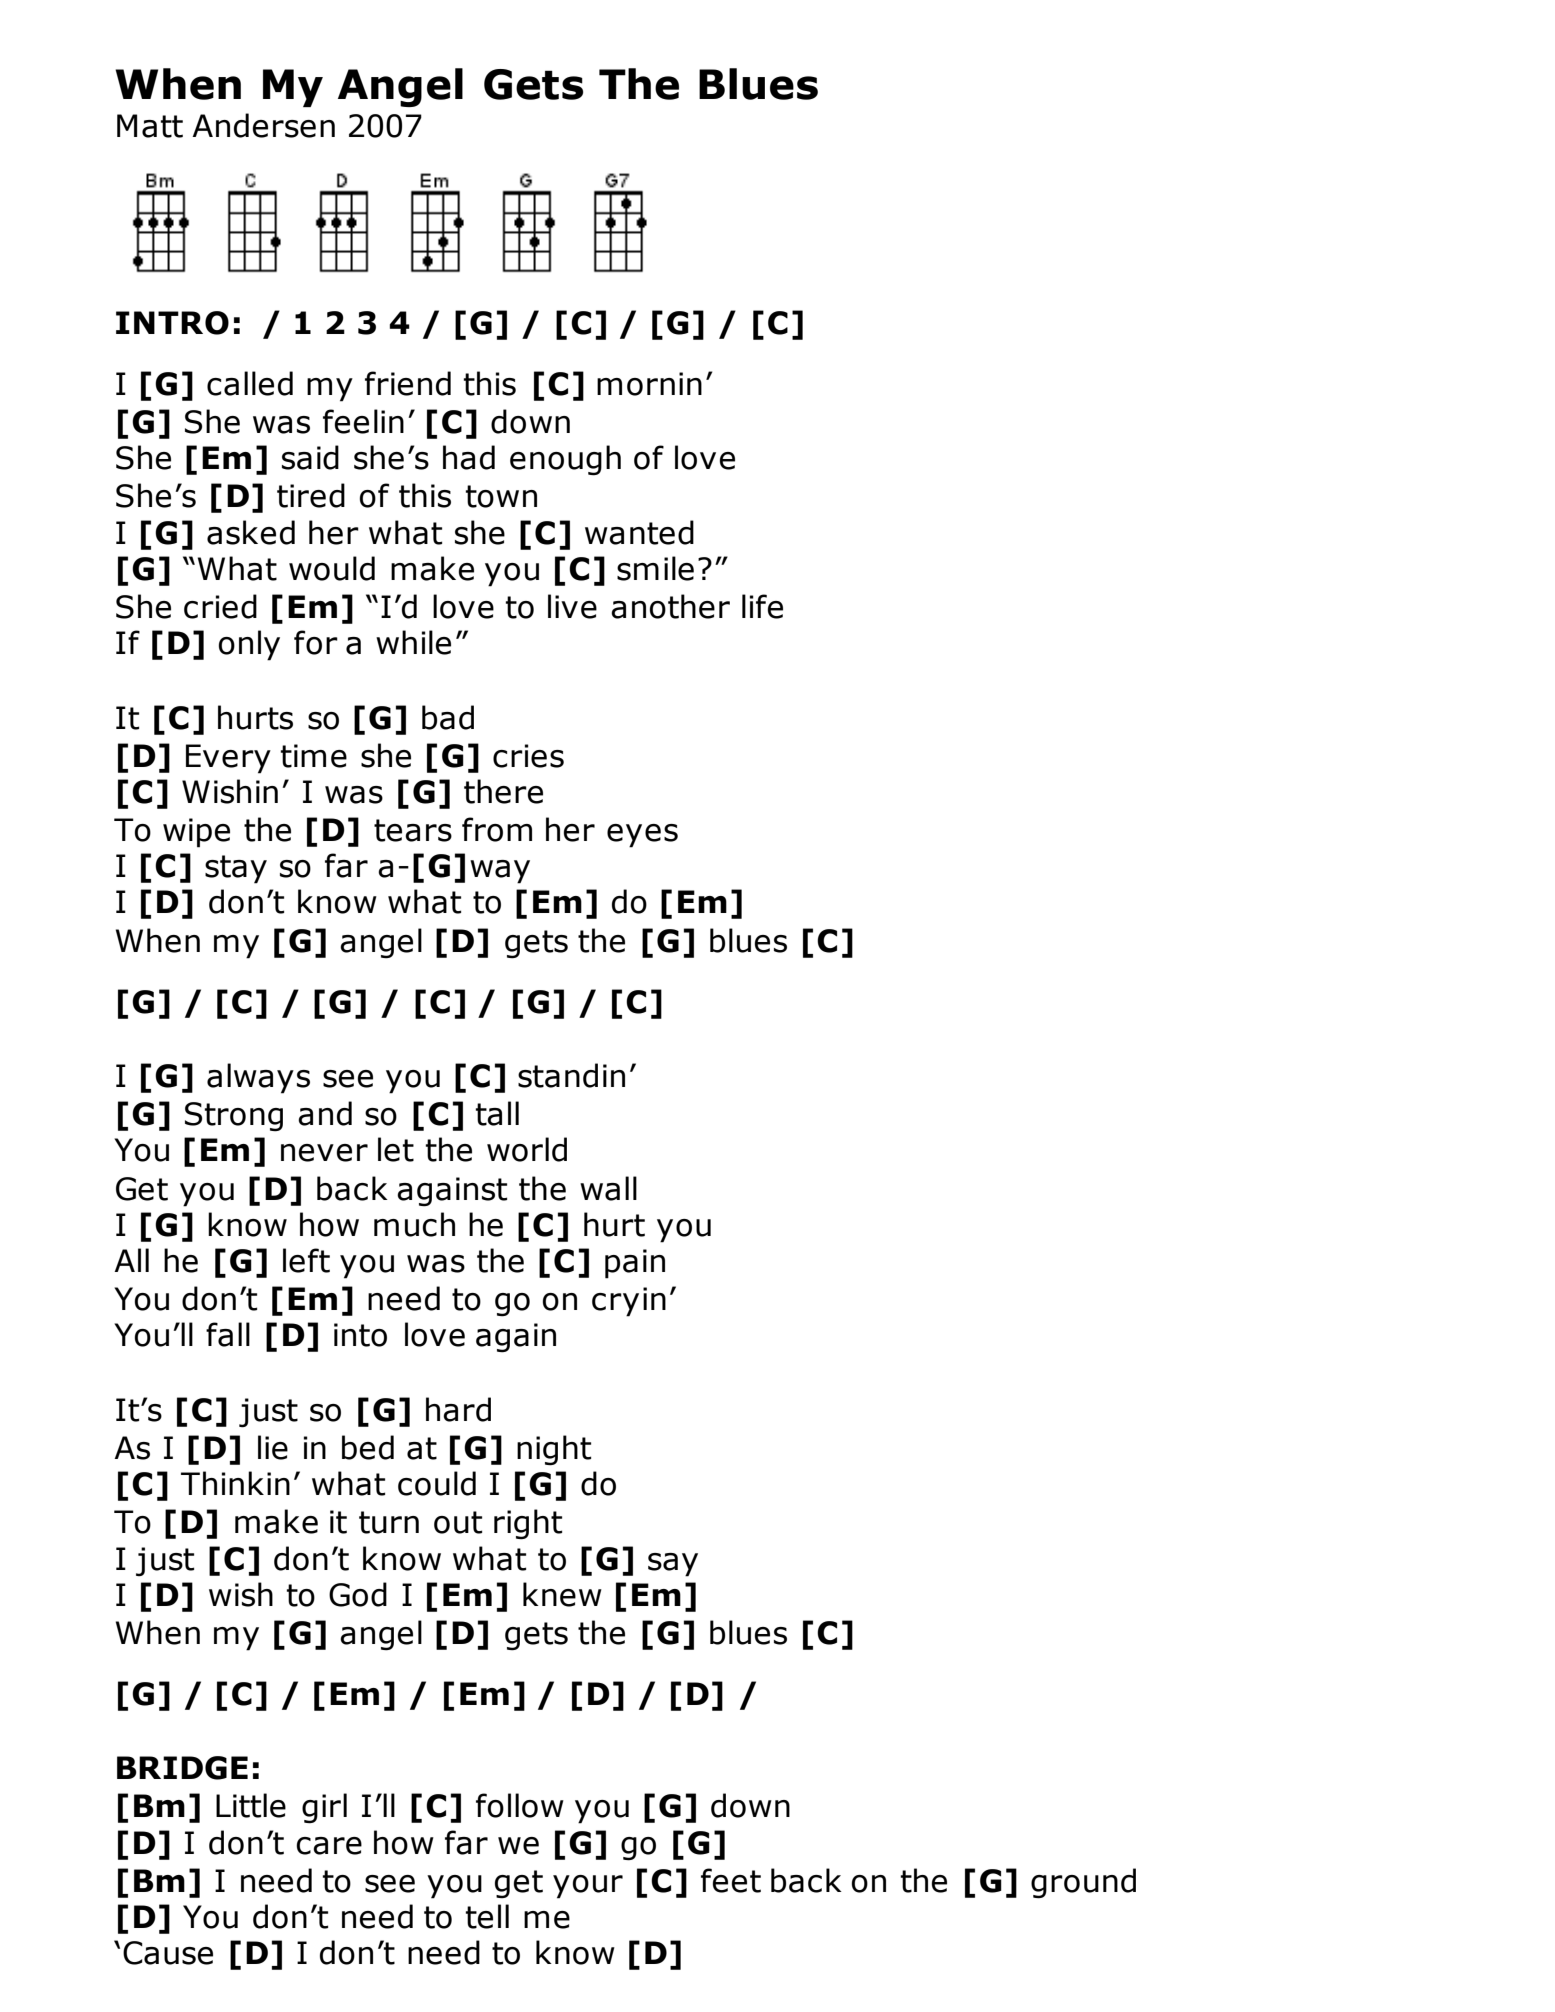  I want to click on always, so click(258, 1078).
